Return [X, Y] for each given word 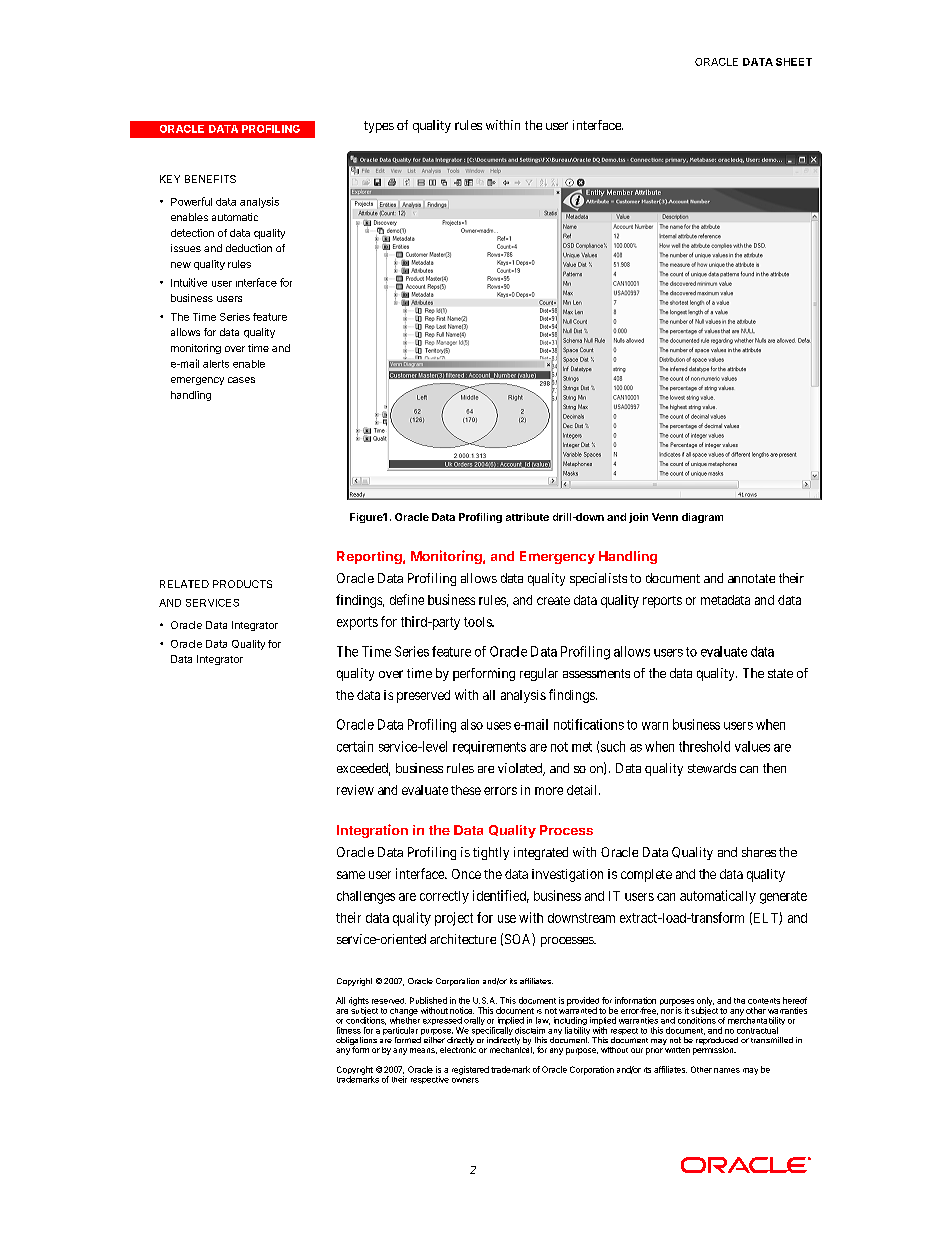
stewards [712, 768]
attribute [527, 517]
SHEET [794, 62]
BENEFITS [210, 179]
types [379, 127]
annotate [751, 578]
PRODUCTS [242, 584]
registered [470, 1070]
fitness [349, 1030]
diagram [702, 518]
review [355, 790]
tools [478, 622]
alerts [216, 364]
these [466, 790]
